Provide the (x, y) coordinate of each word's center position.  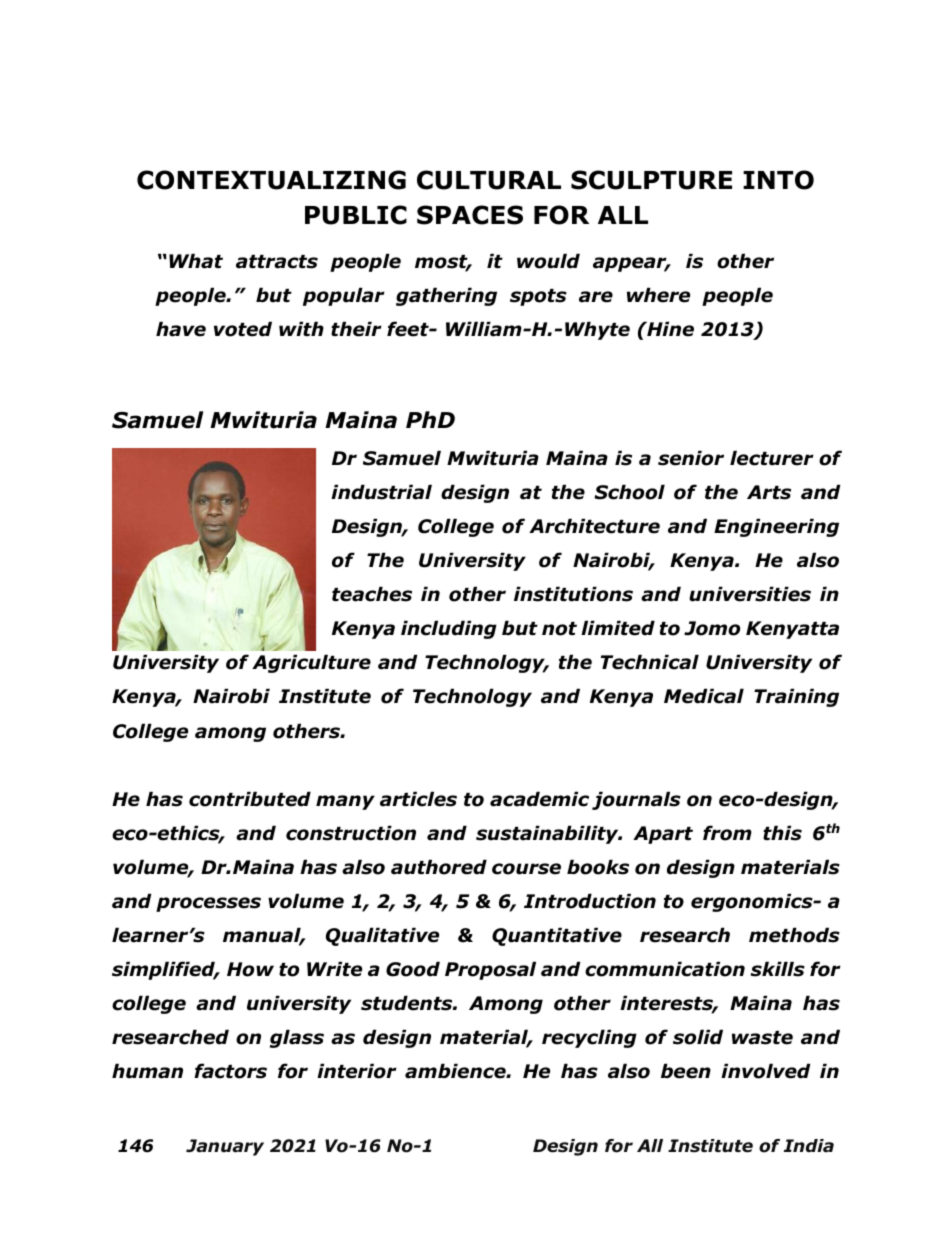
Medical (704, 696)
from (727, 833)
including (449, 629)
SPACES (470, 215)
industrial (381, 492)
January (225, 1147)
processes (208, 904)
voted (243, 329)
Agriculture (311, 663)
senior (691, 458)
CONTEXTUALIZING (271, 180)
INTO (778, 180)
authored (439, 867)
